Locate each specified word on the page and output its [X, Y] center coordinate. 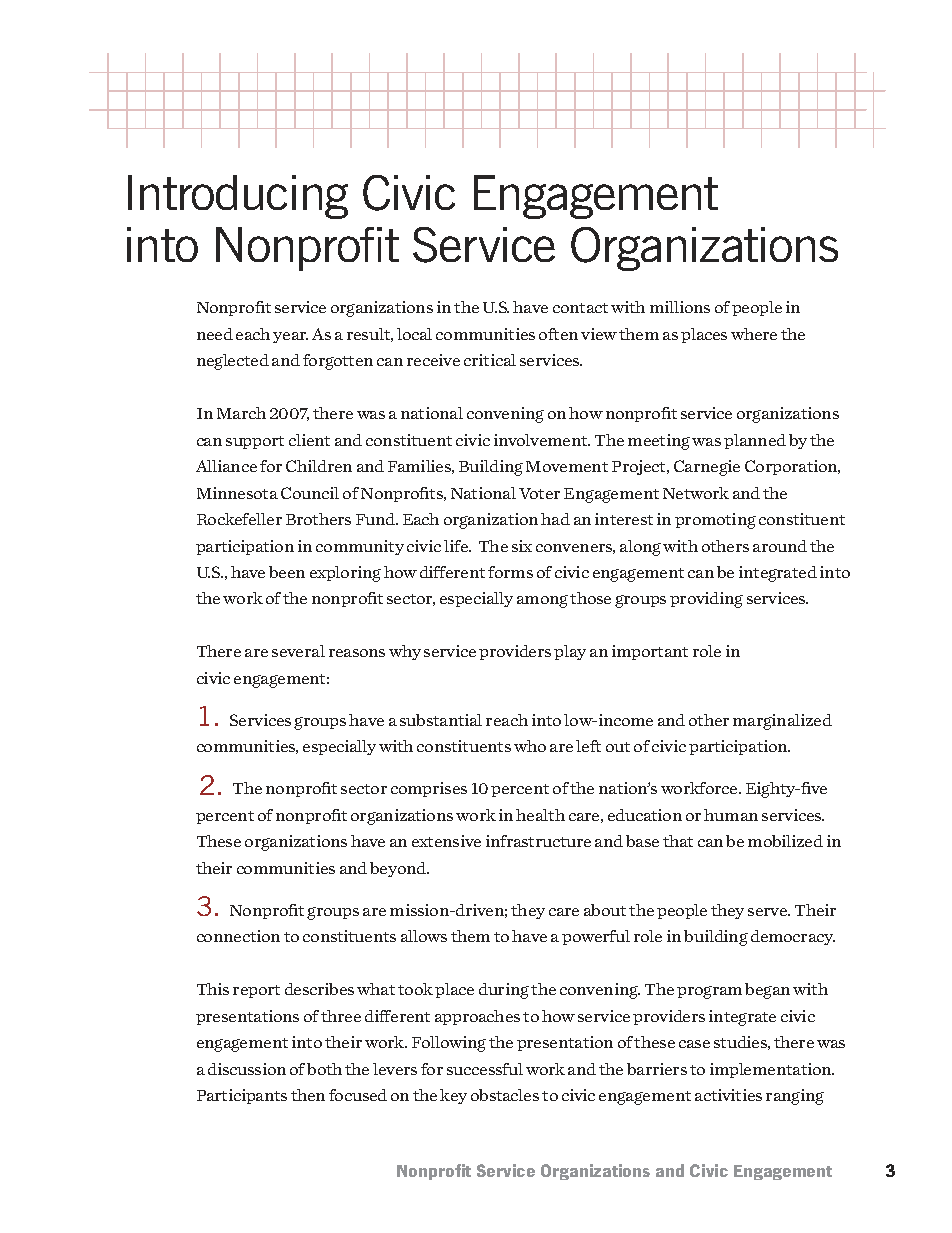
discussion [247, 1069]
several [298, 651]
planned [755, 441]
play [570, 652]
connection [238, 936]
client [309, 440]
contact [580, 308]
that [678, 841]
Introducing [238, 197]
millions [680, 307]
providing [706, 600]
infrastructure [538, 841]
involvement [542, 440]
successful [485, 1069]
